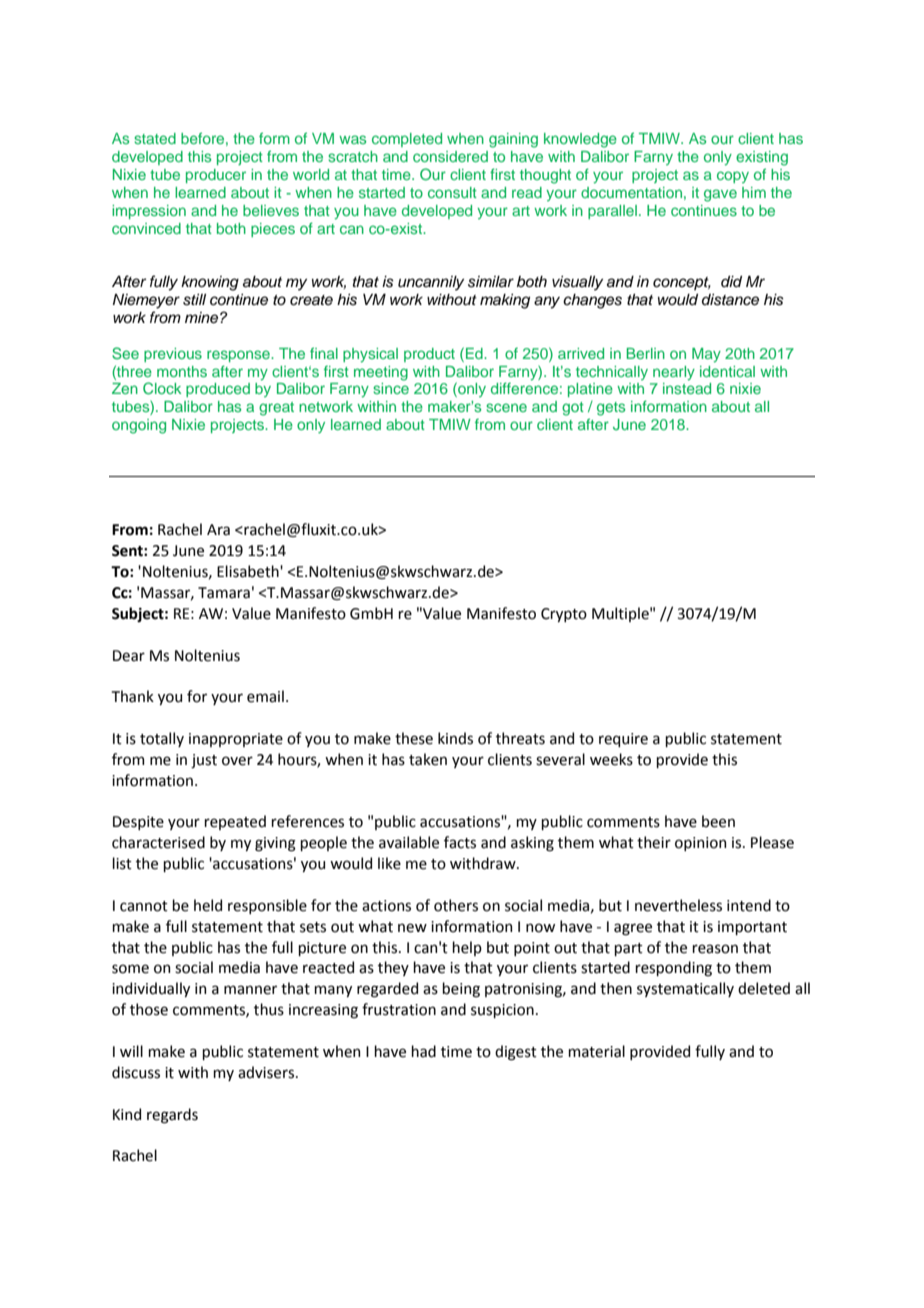 The image size is (924, 1308). I want to click on considered, so click(450, 156).
